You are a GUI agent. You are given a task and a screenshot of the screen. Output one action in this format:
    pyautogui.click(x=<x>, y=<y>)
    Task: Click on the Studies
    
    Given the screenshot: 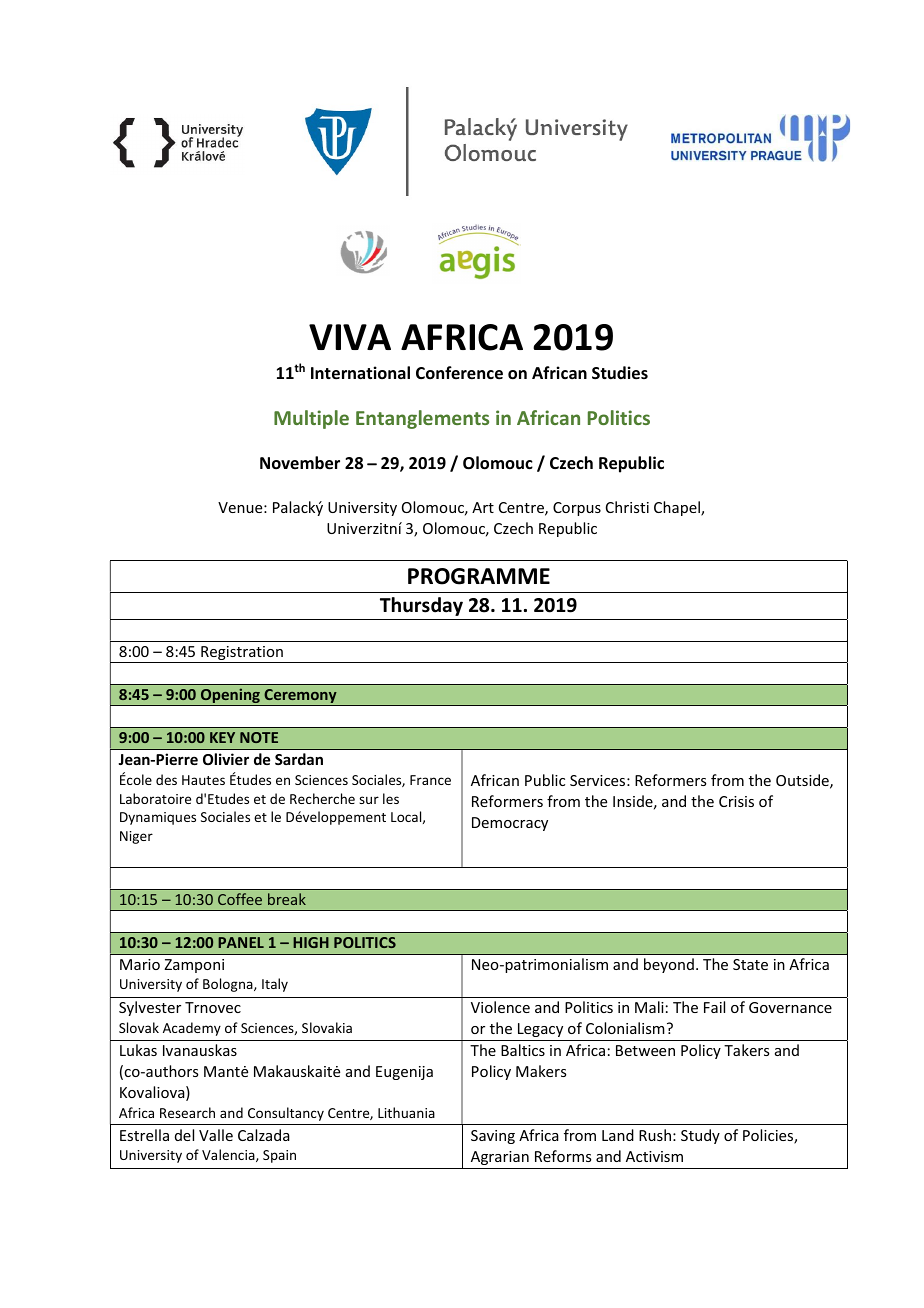 What is the action you would take?
    pyautogui.click(x=620, y=373)
